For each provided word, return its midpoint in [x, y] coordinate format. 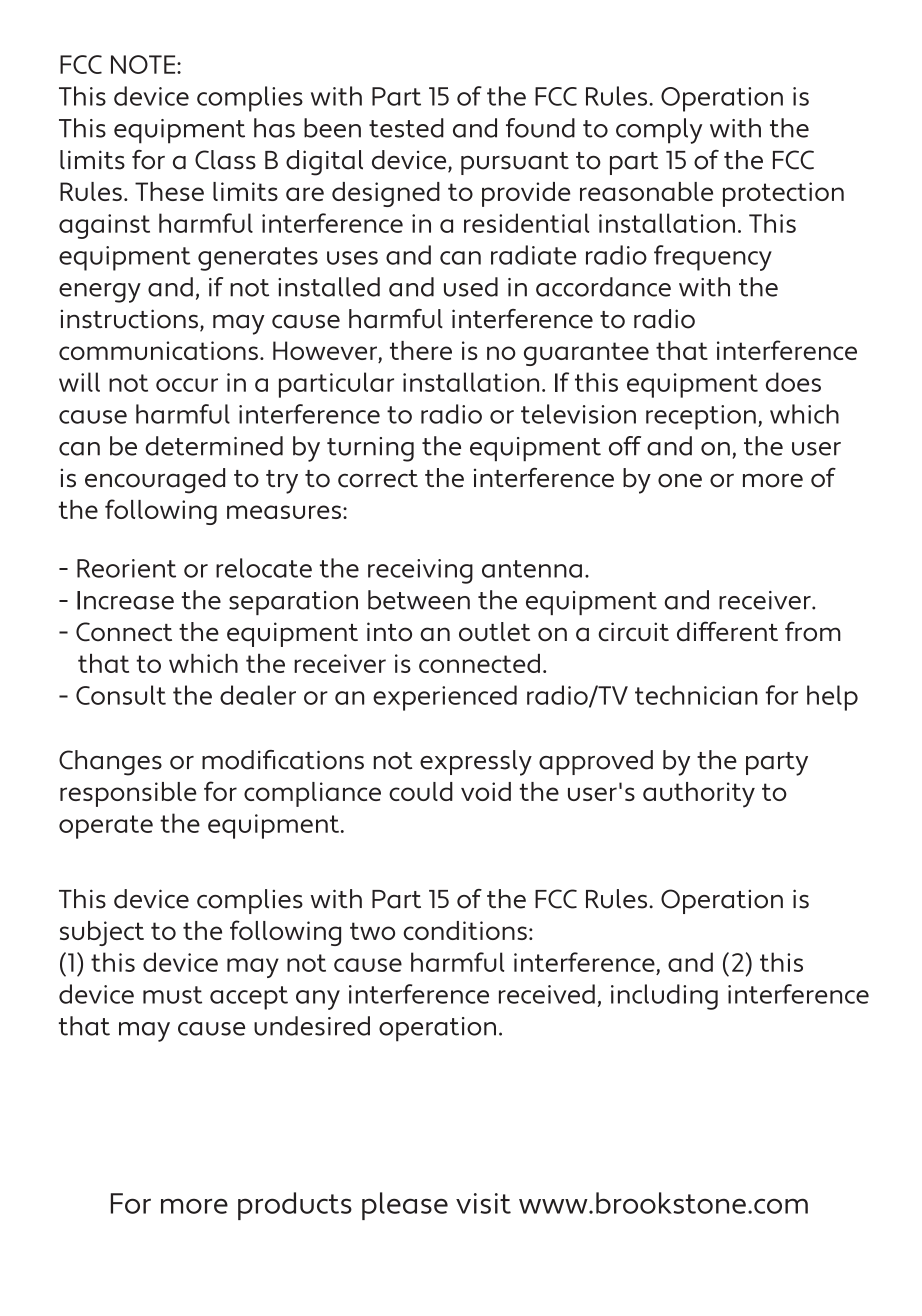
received [547, 994]
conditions [465, 930]
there [421, 350]
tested [406, 128]
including [664, 997]
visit [483, 1203]
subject [102, 933]
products [295, 1206]
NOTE [144, 64]
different [727, 631]
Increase [125, 600]
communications [158, 350]
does [793, 382]
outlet [494, 632]
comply [659, 131]
